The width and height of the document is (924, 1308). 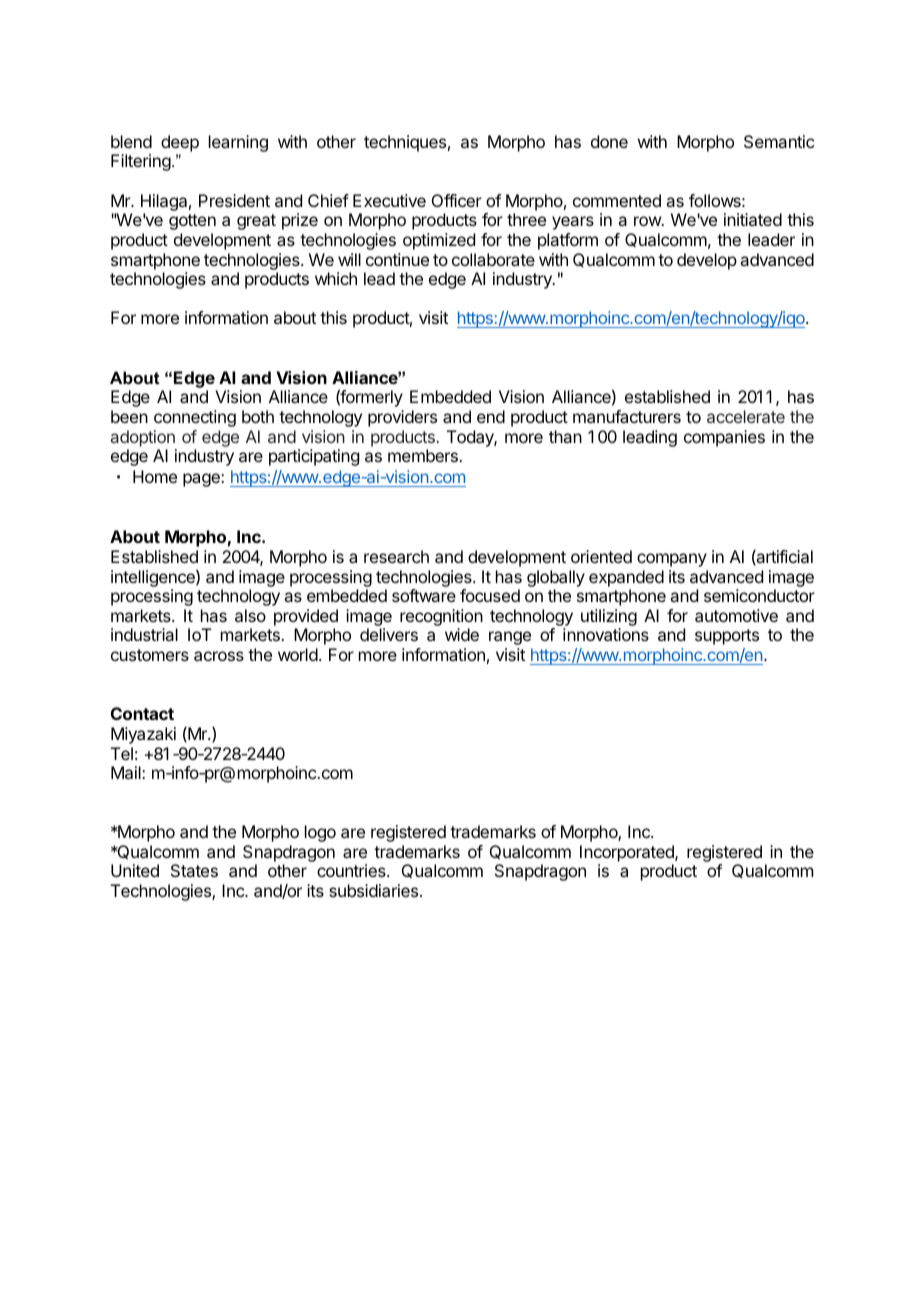 I want to click on wide, so click(x=462, y=634).
